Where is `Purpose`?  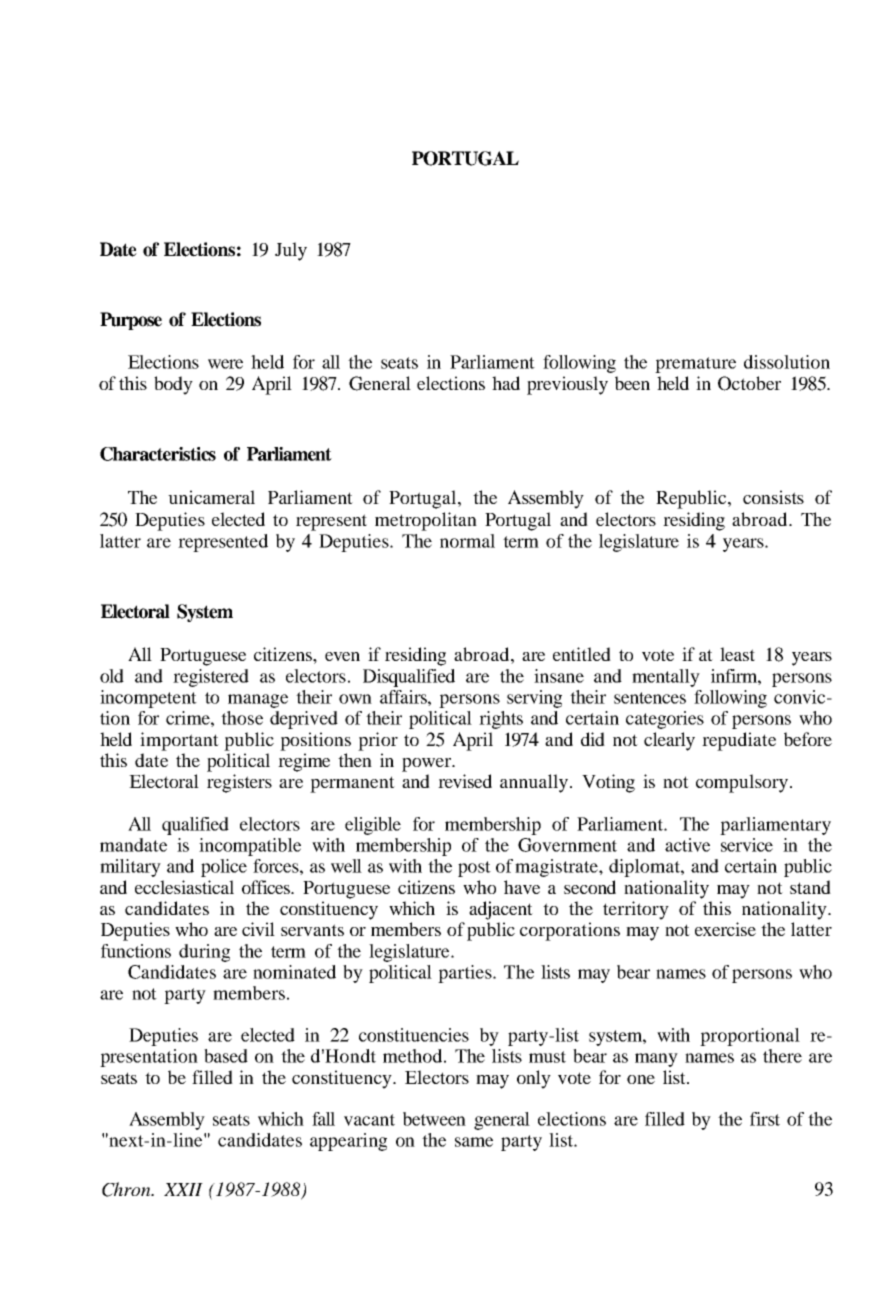
Purpose is located at coordinates (131, 321).
